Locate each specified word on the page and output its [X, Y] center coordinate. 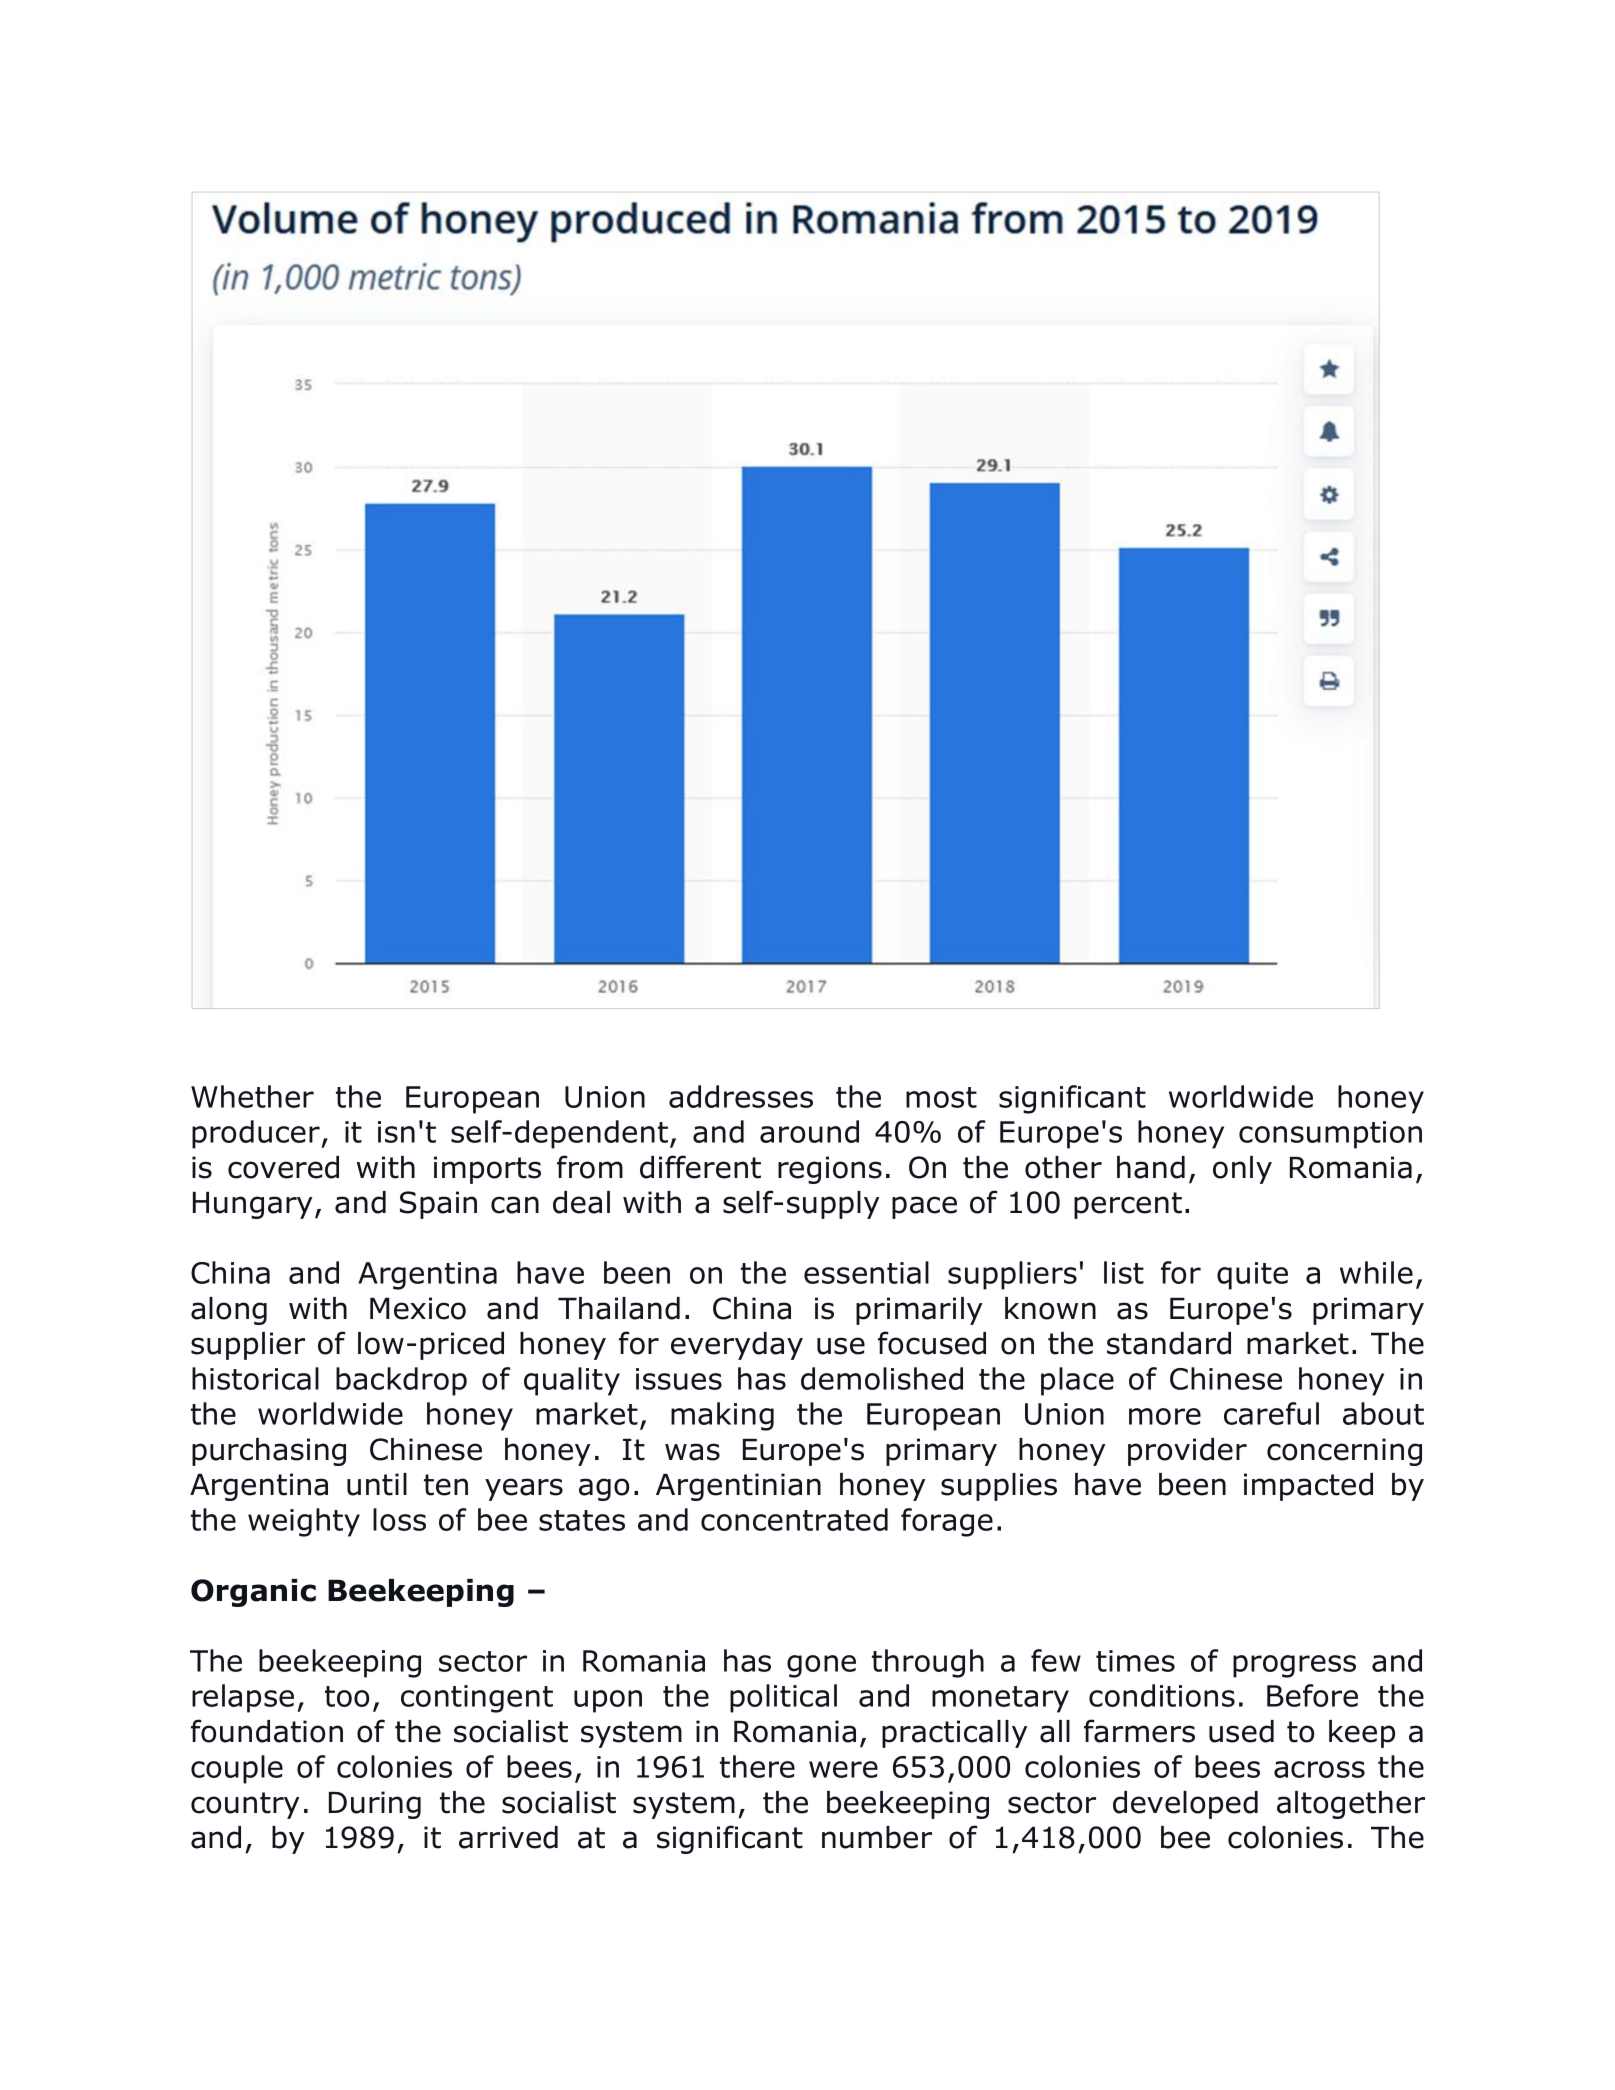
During [375, 1805]
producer [257, 1134]
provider [1187, 1452]
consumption [1330, 1135]
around [809, 1131]
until [377, 1484]
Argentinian [738, 1487]
